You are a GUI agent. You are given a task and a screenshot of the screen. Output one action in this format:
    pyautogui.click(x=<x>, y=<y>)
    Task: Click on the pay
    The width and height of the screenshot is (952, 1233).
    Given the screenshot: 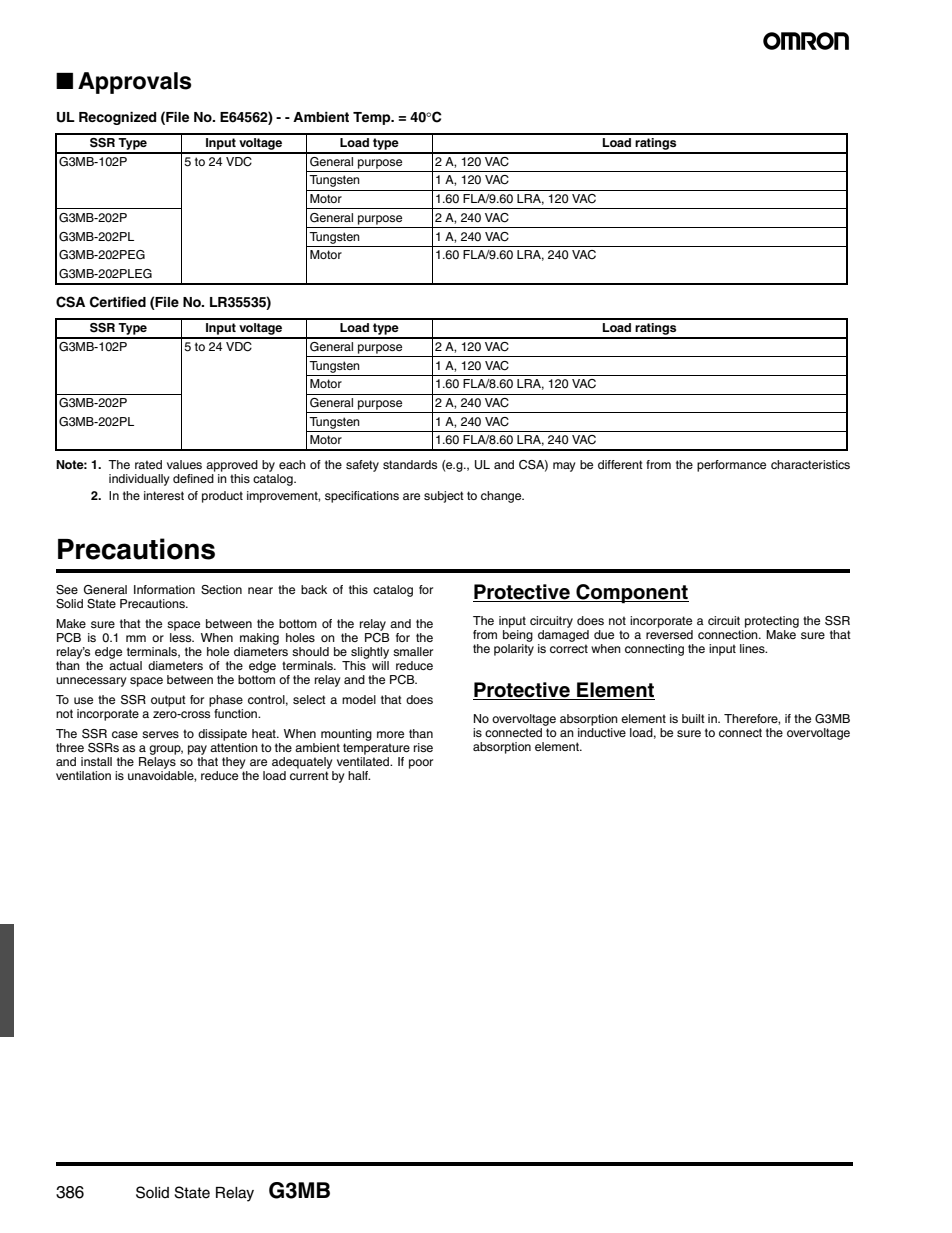 What is the action you would take?
    pyautogui.click(x=197, y=750)
